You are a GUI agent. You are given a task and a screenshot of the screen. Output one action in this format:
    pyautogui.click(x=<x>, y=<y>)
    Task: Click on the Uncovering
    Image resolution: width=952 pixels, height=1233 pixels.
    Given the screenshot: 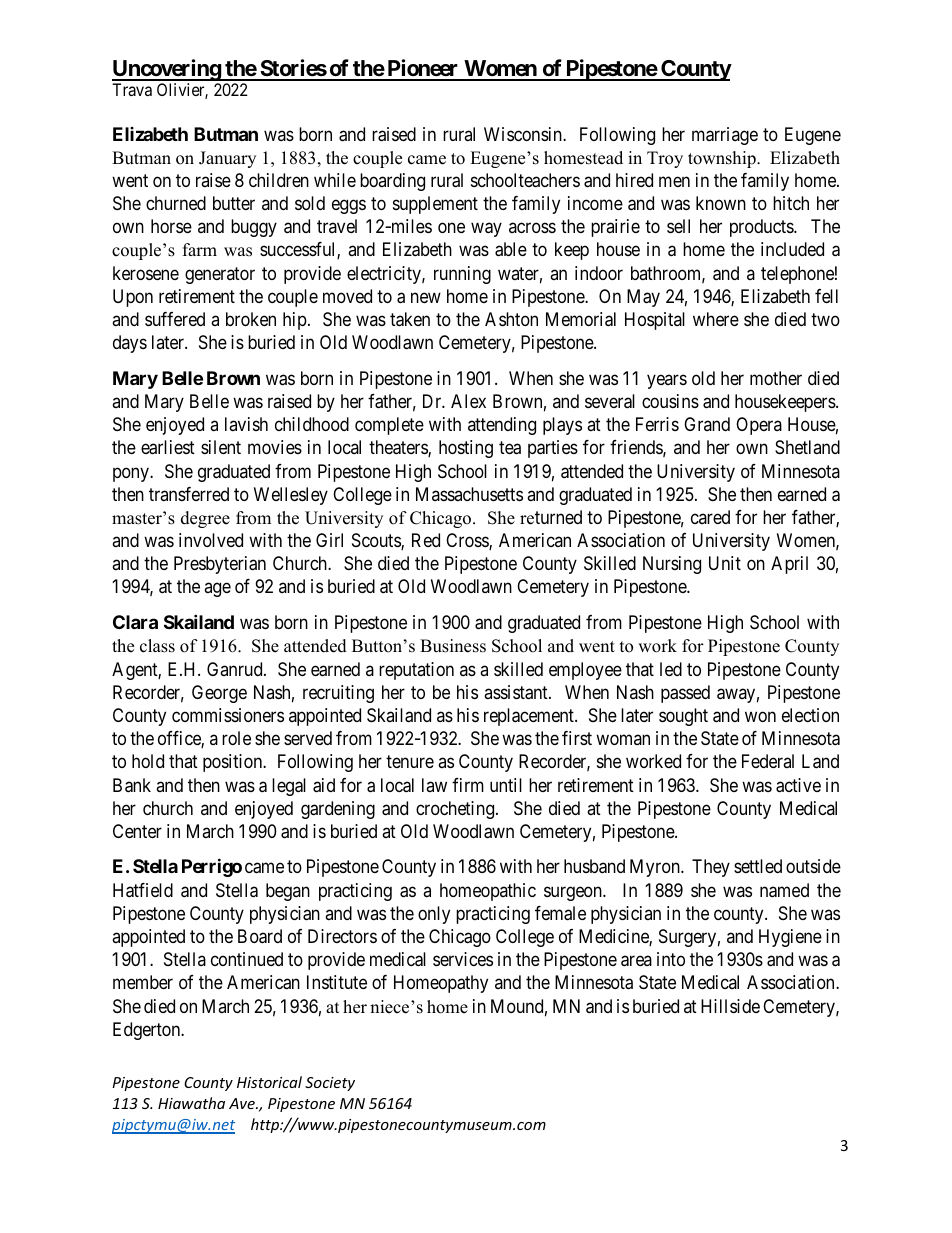 What is the action you would take?
    pyautogui.click(x=167, y=70)
